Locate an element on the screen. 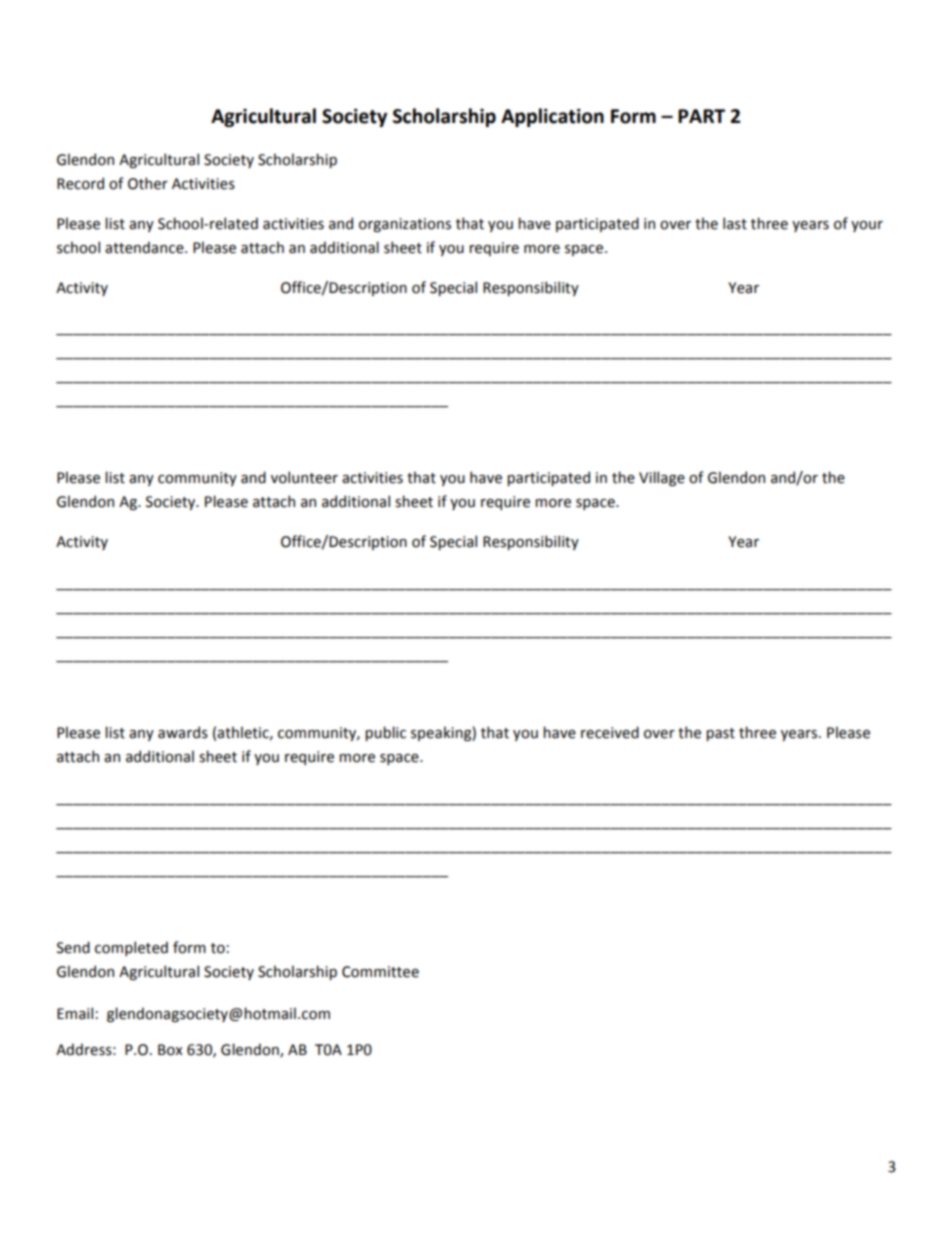 The height and width of the screenshot is (1233, 952). Box is located at coordinates (170, 1050).
